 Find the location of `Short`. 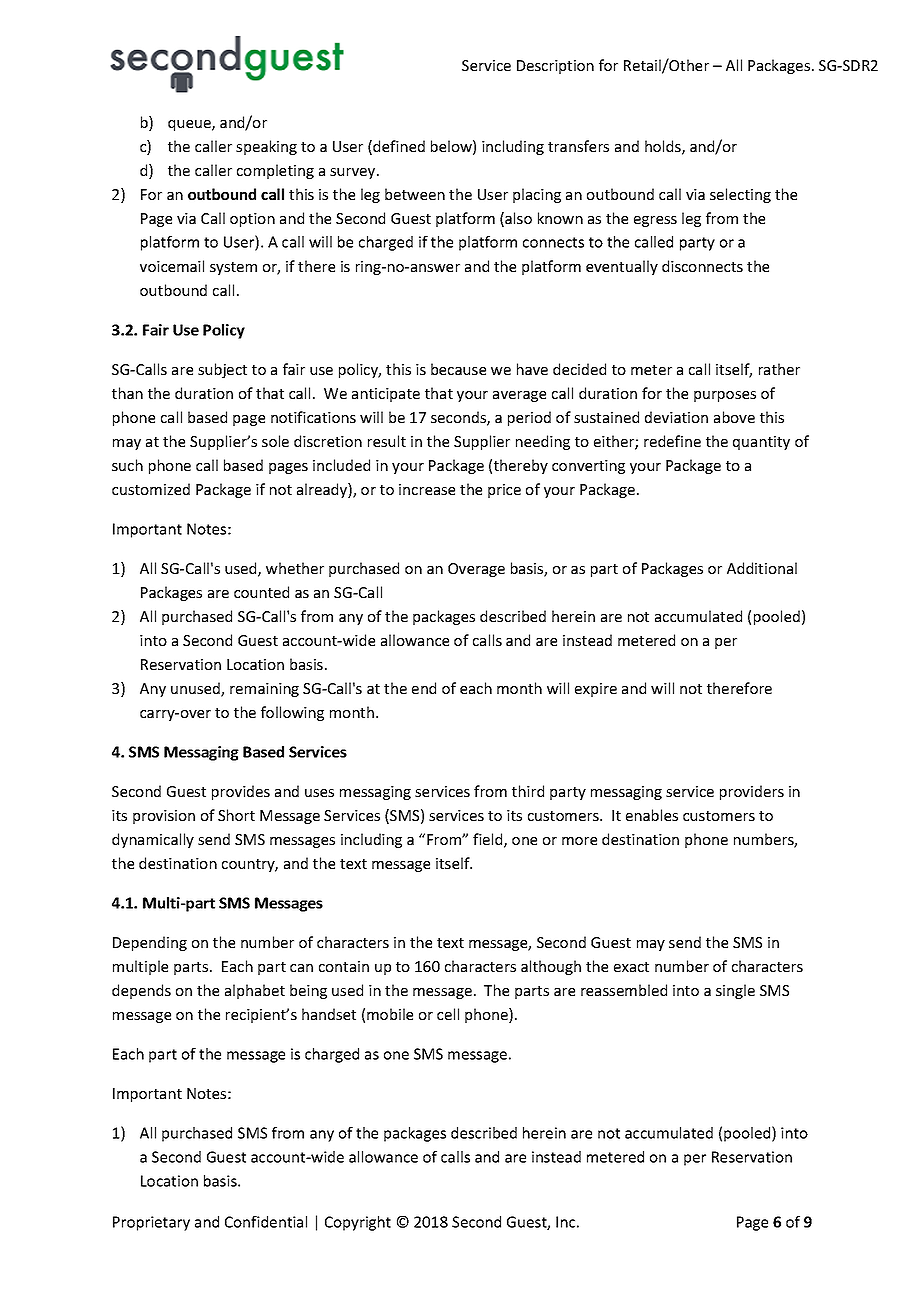

Short is located at coordinates (236, 815).
